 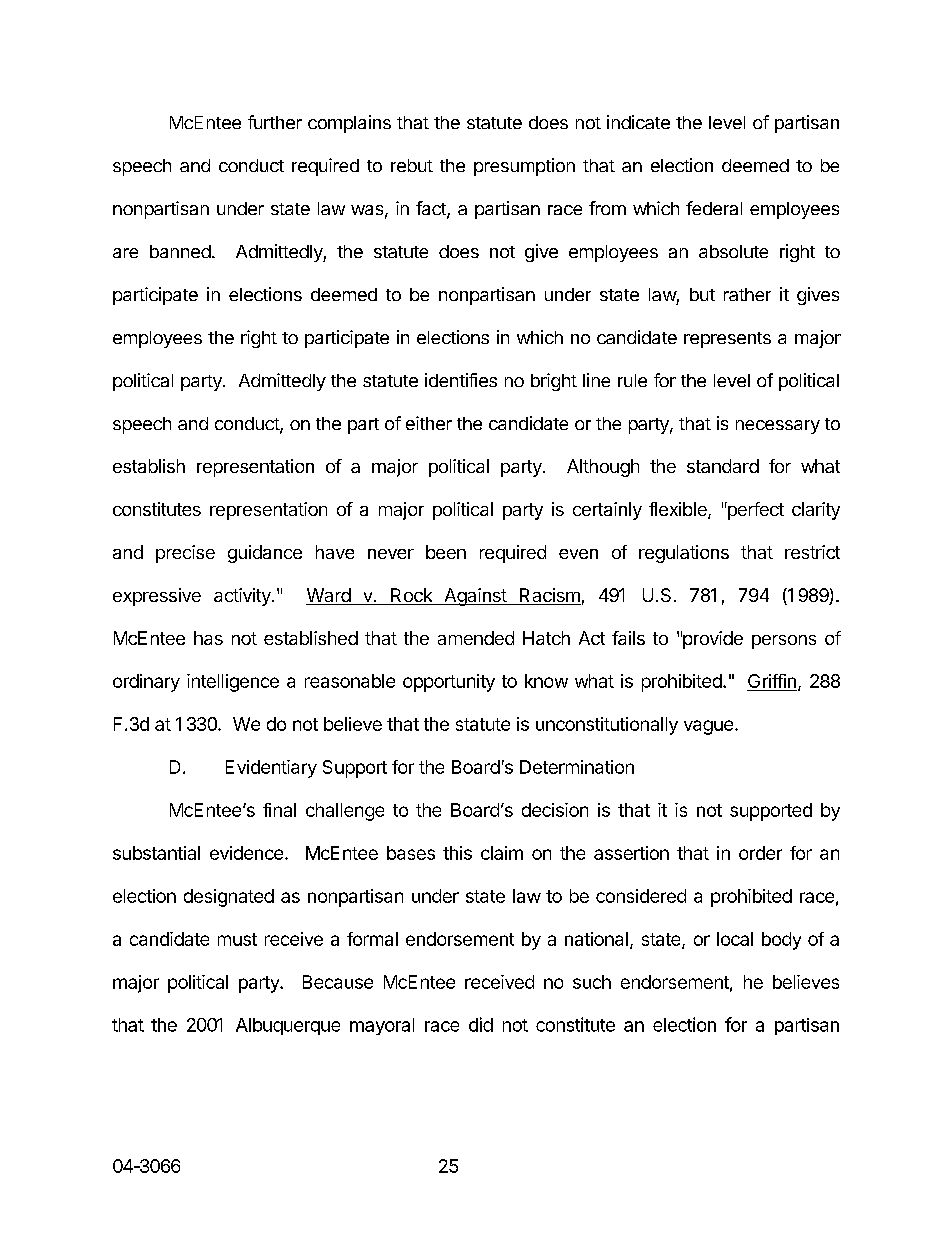 I want to click on vague, so click(x=708, y=727).
